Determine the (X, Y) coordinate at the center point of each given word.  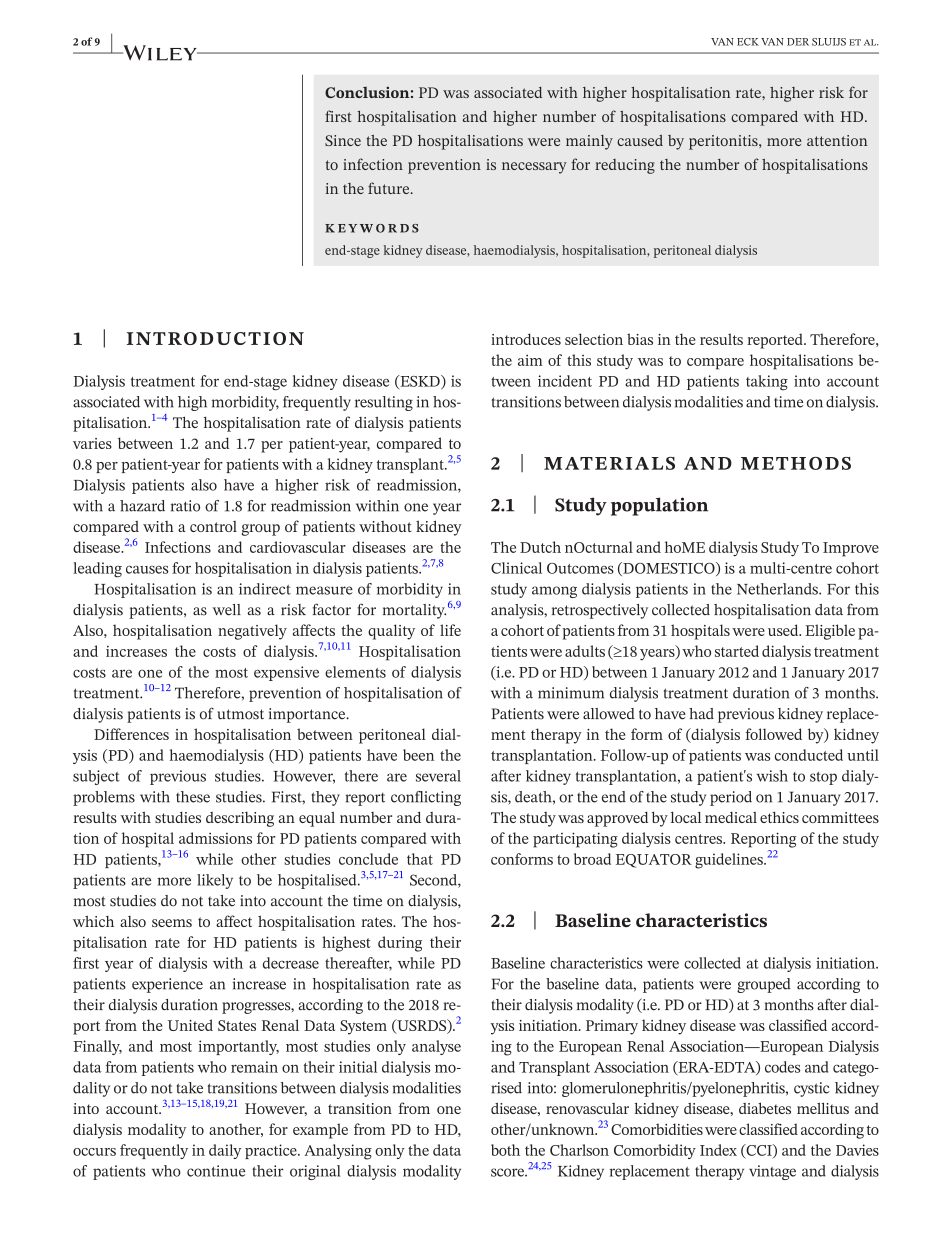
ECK (748, 42)
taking (767, 383)
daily (225, 1151)
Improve (851, 549)
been (418, 755)
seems (172, 923)
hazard (142, 506)
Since (343, 140)
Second (434, 881)
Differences (131, 734)
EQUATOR (654, 861)
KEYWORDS (372, 228)
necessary (534, 168)
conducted (809, 755)
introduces (526, 339)
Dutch (540, 547)
